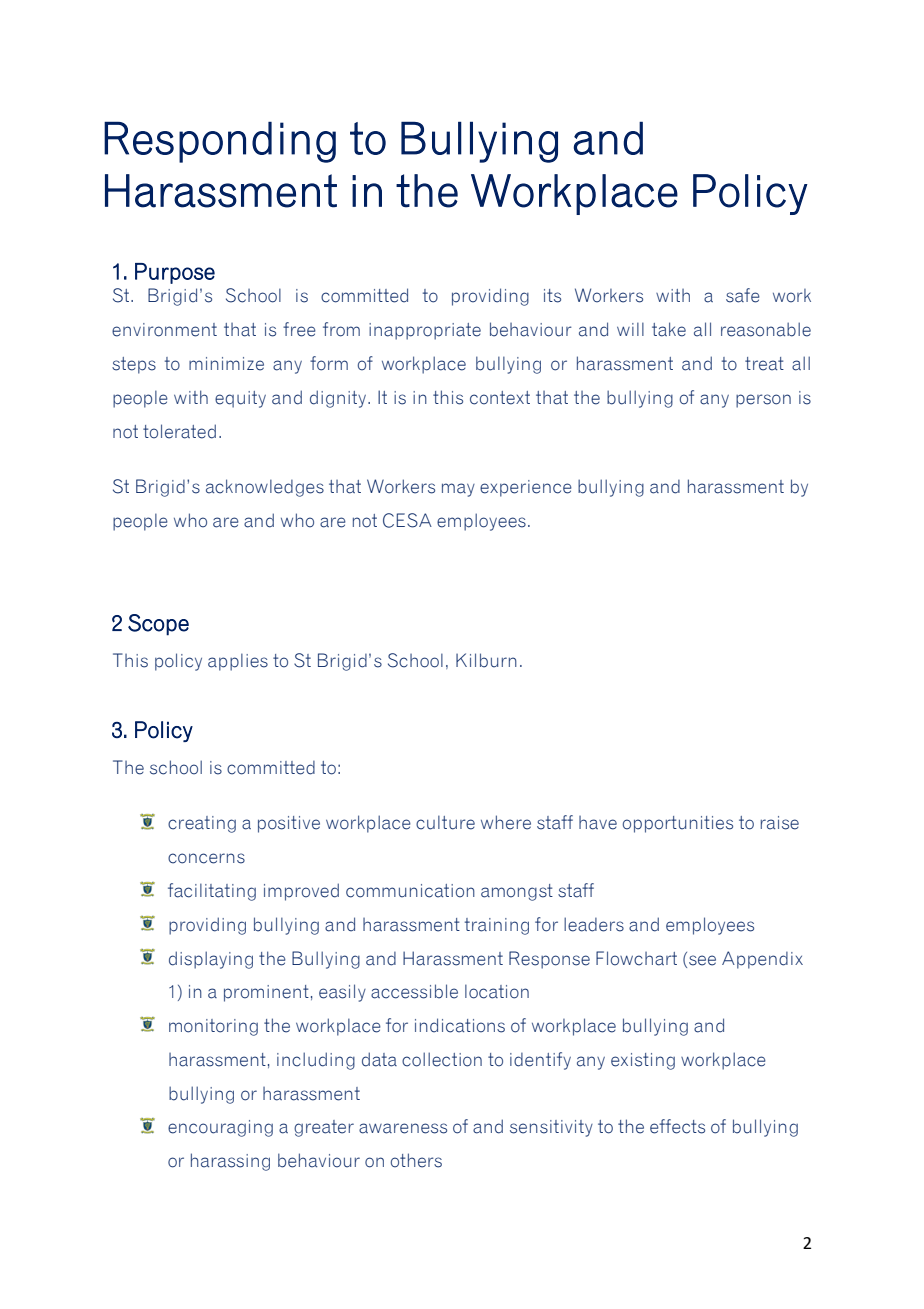 The height and width of the document is (1309, 924). Describe the element at coordinates (500, 398) in the document. I see `context` at that location.
